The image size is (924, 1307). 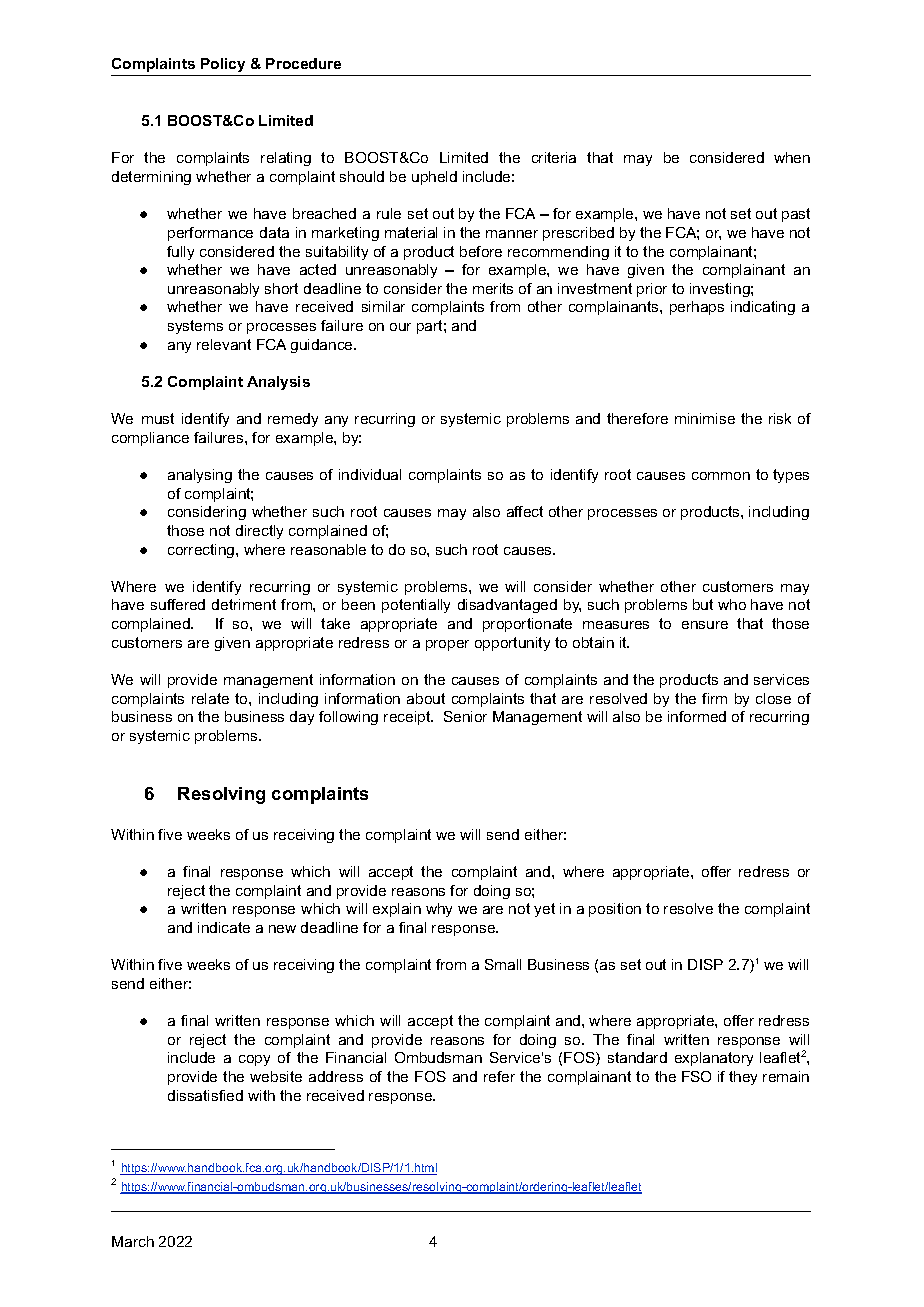 I want to click on relevant, so click(x=224, y=344).
